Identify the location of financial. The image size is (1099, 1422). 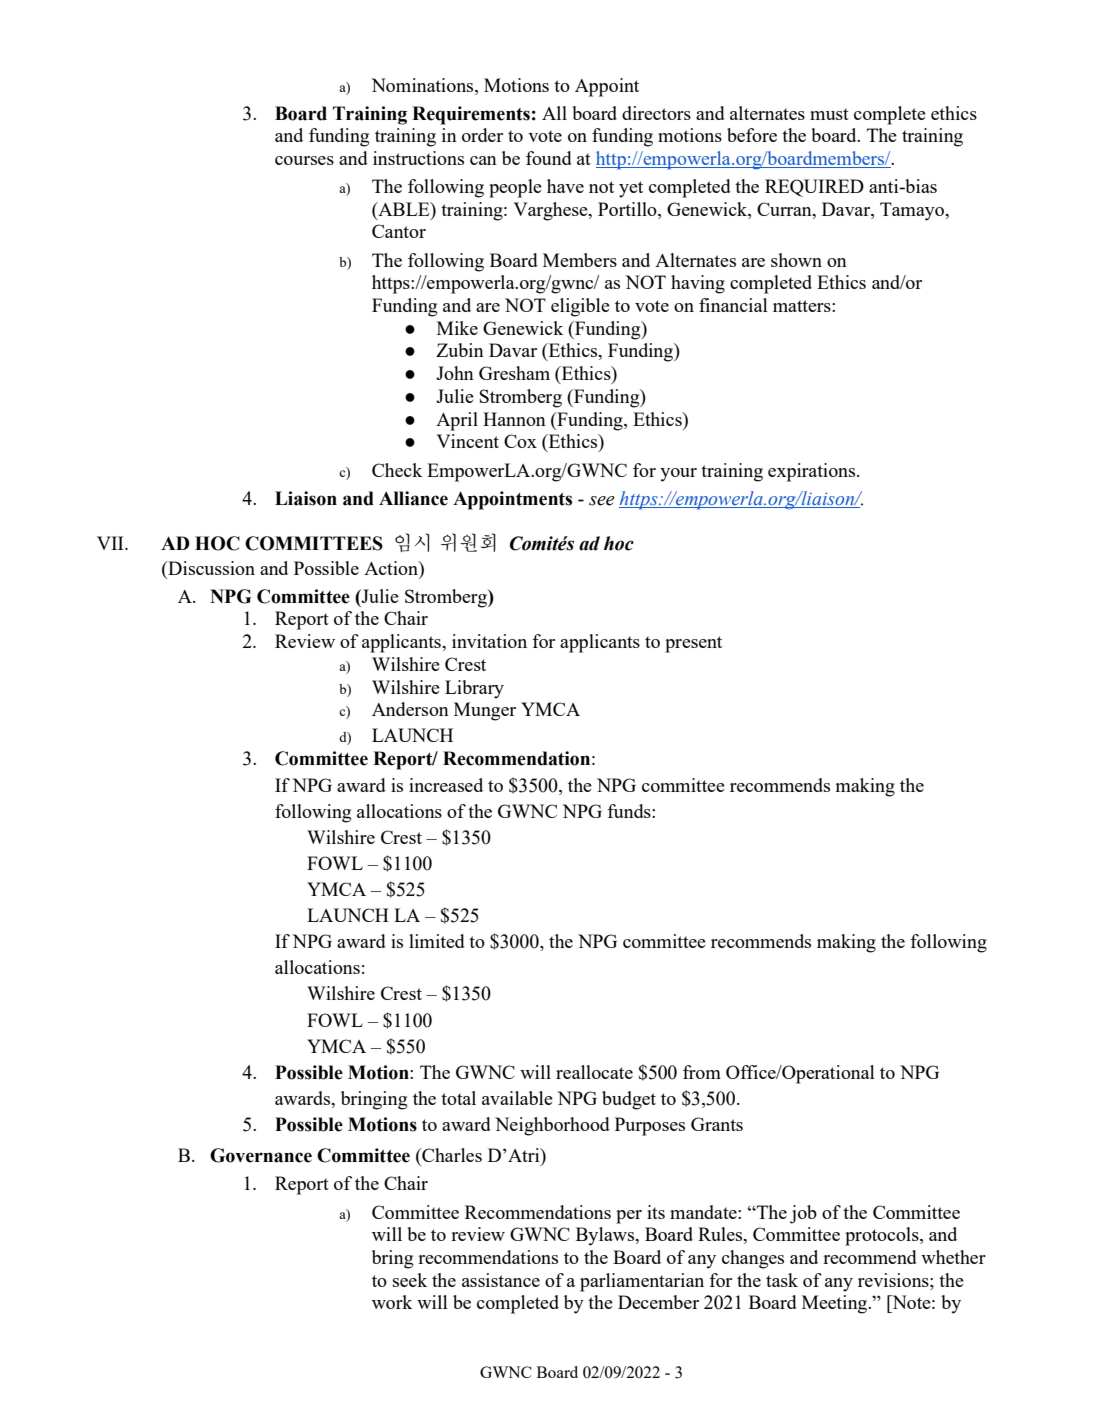
(733, 305).
